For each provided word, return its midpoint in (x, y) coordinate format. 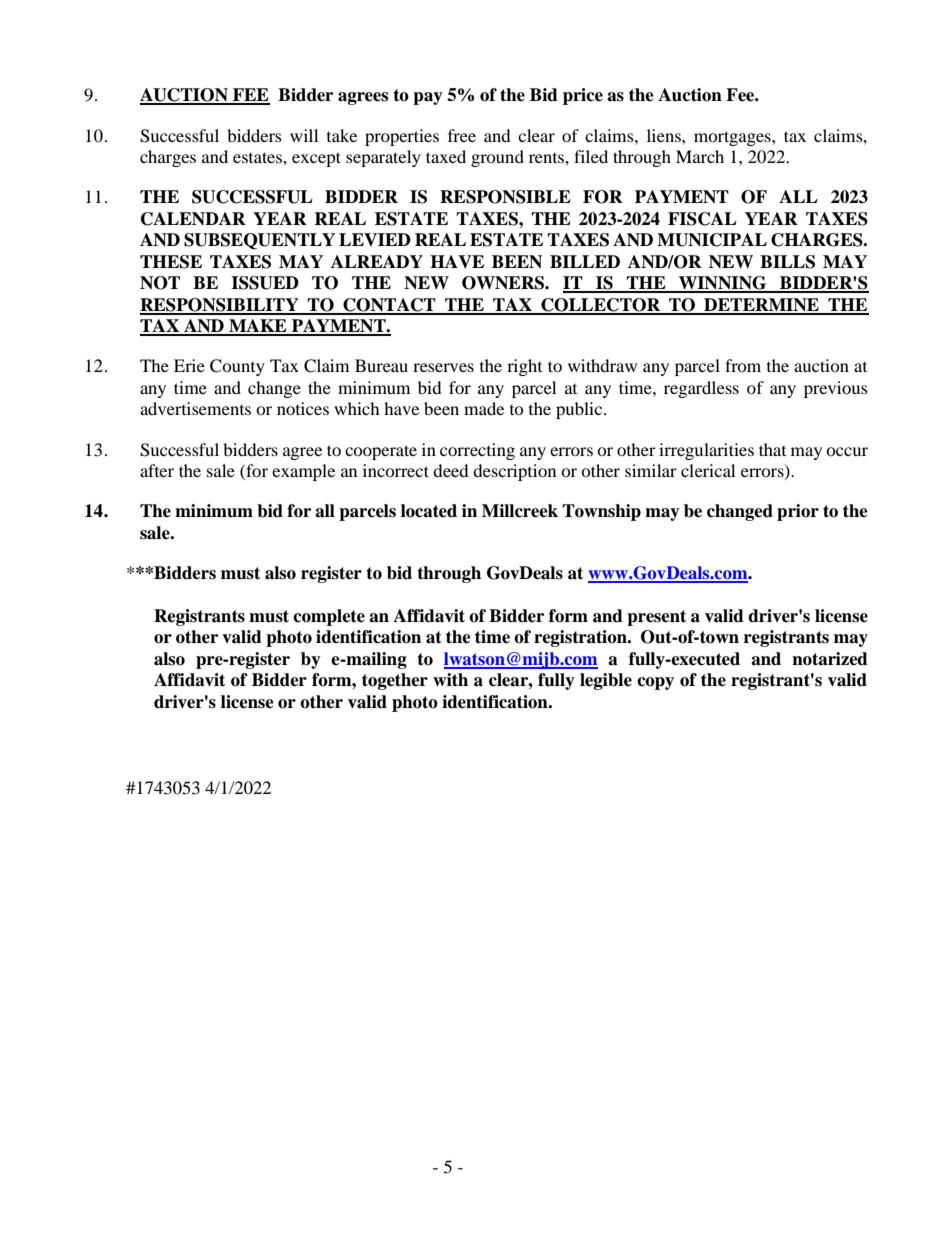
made (484, 408)
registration (581, 638)
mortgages (733, 138)
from (743, 365)
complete (329, 617)
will (304, 135)
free (462, 135)
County (237, 367)
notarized (830, 659)
